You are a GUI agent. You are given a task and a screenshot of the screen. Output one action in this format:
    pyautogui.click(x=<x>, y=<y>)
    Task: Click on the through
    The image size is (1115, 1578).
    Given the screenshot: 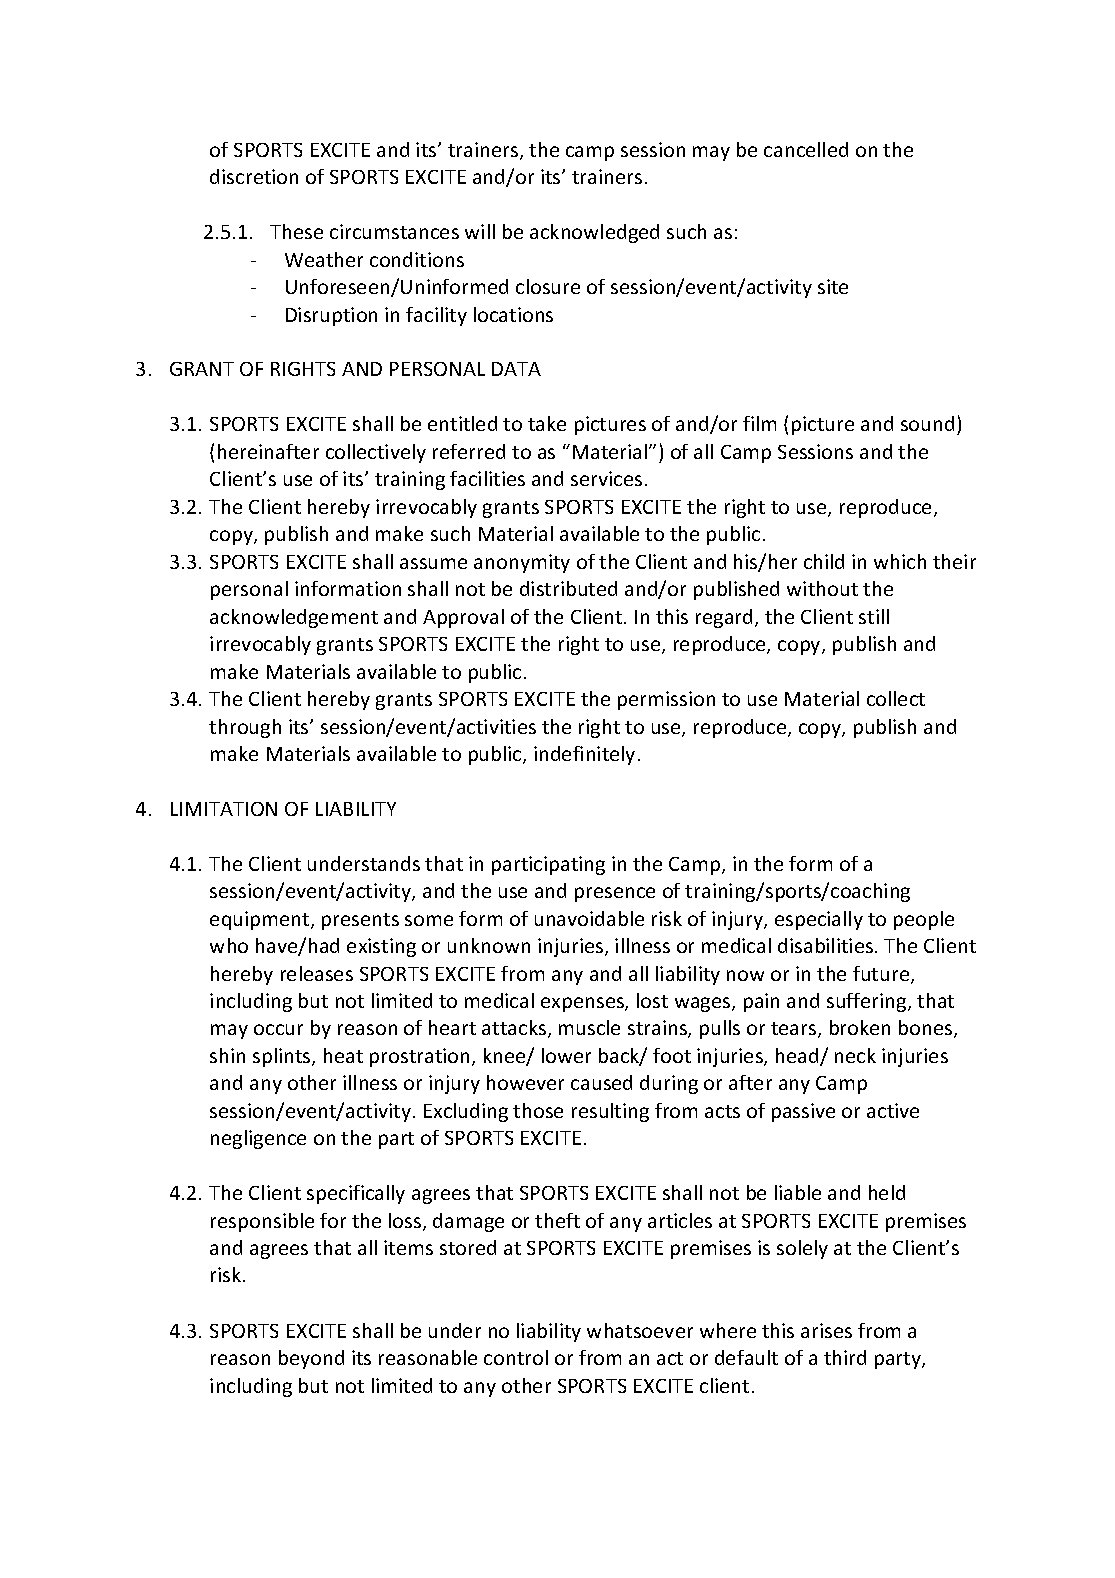 What is the action you would take?
    pyautogui.click(x=245, y=728)
